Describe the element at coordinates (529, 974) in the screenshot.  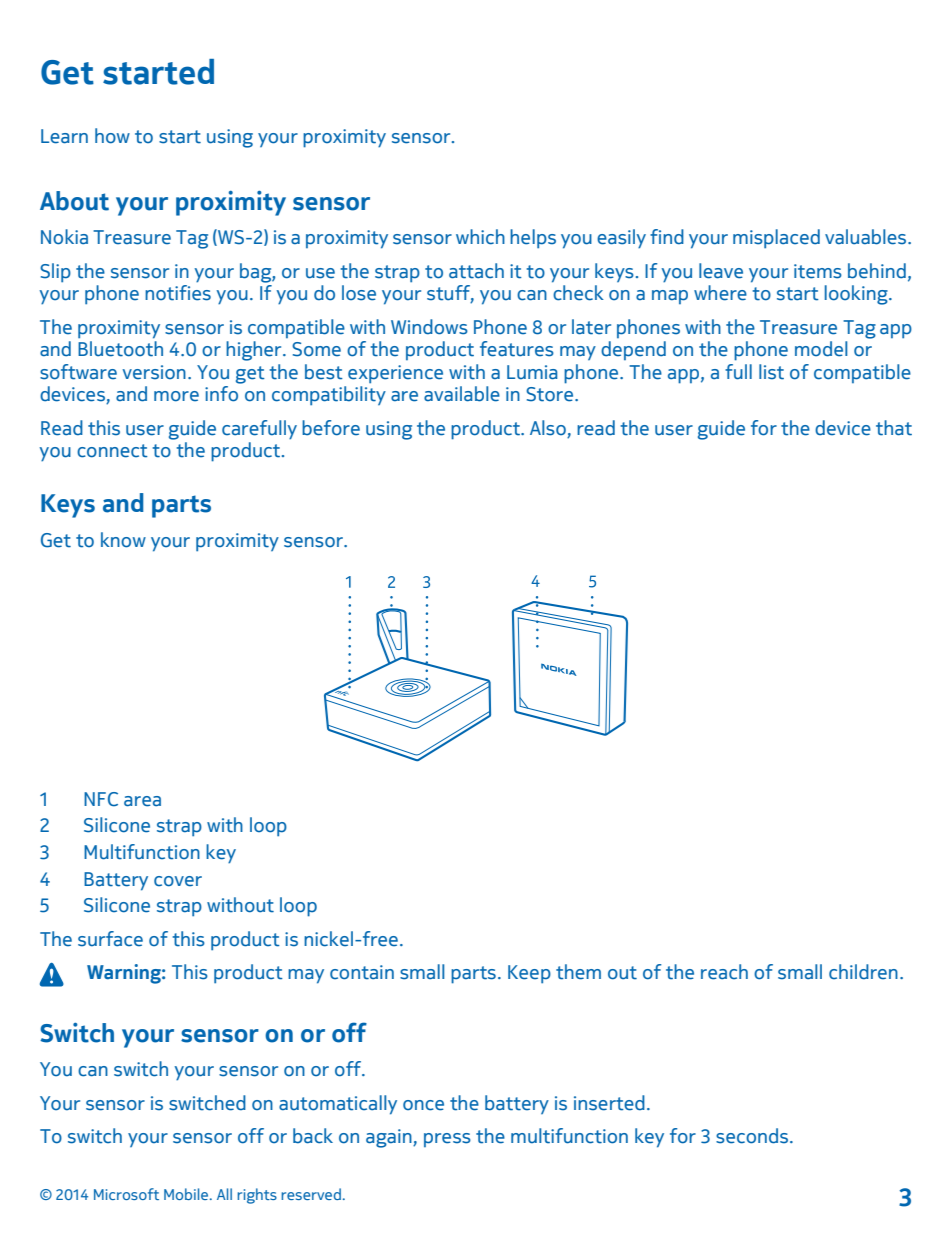
I see `Keep` at that location.
